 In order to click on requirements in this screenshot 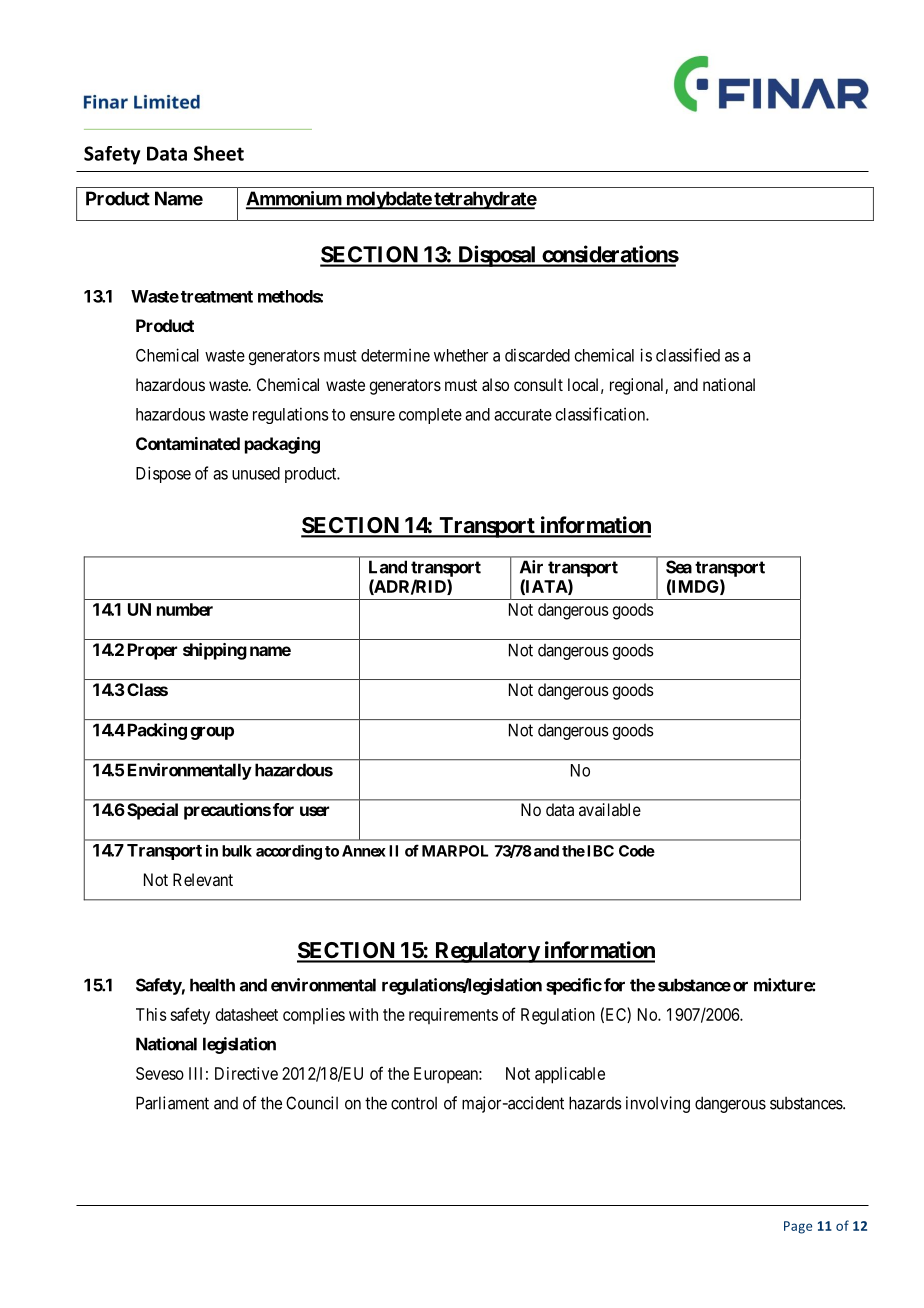, I will do `click(453, 1016)`.
